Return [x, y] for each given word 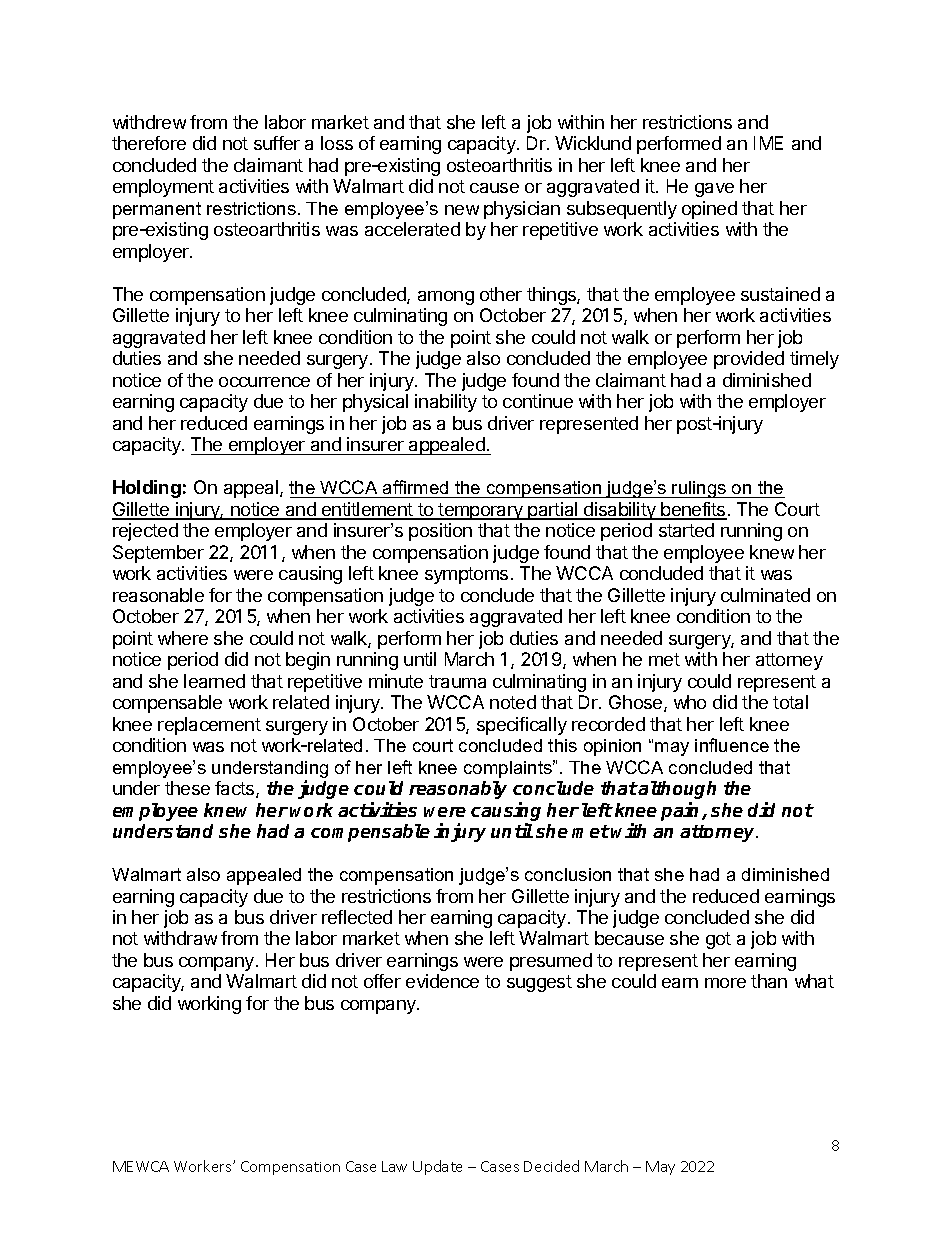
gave [714, 190]
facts [236, 789]
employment [163, 188]
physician [522, 210]
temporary [481, 511]
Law [394, 1166]
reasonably [458, 790]
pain [682, 811]
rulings [700, 489]
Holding [147, 489]
